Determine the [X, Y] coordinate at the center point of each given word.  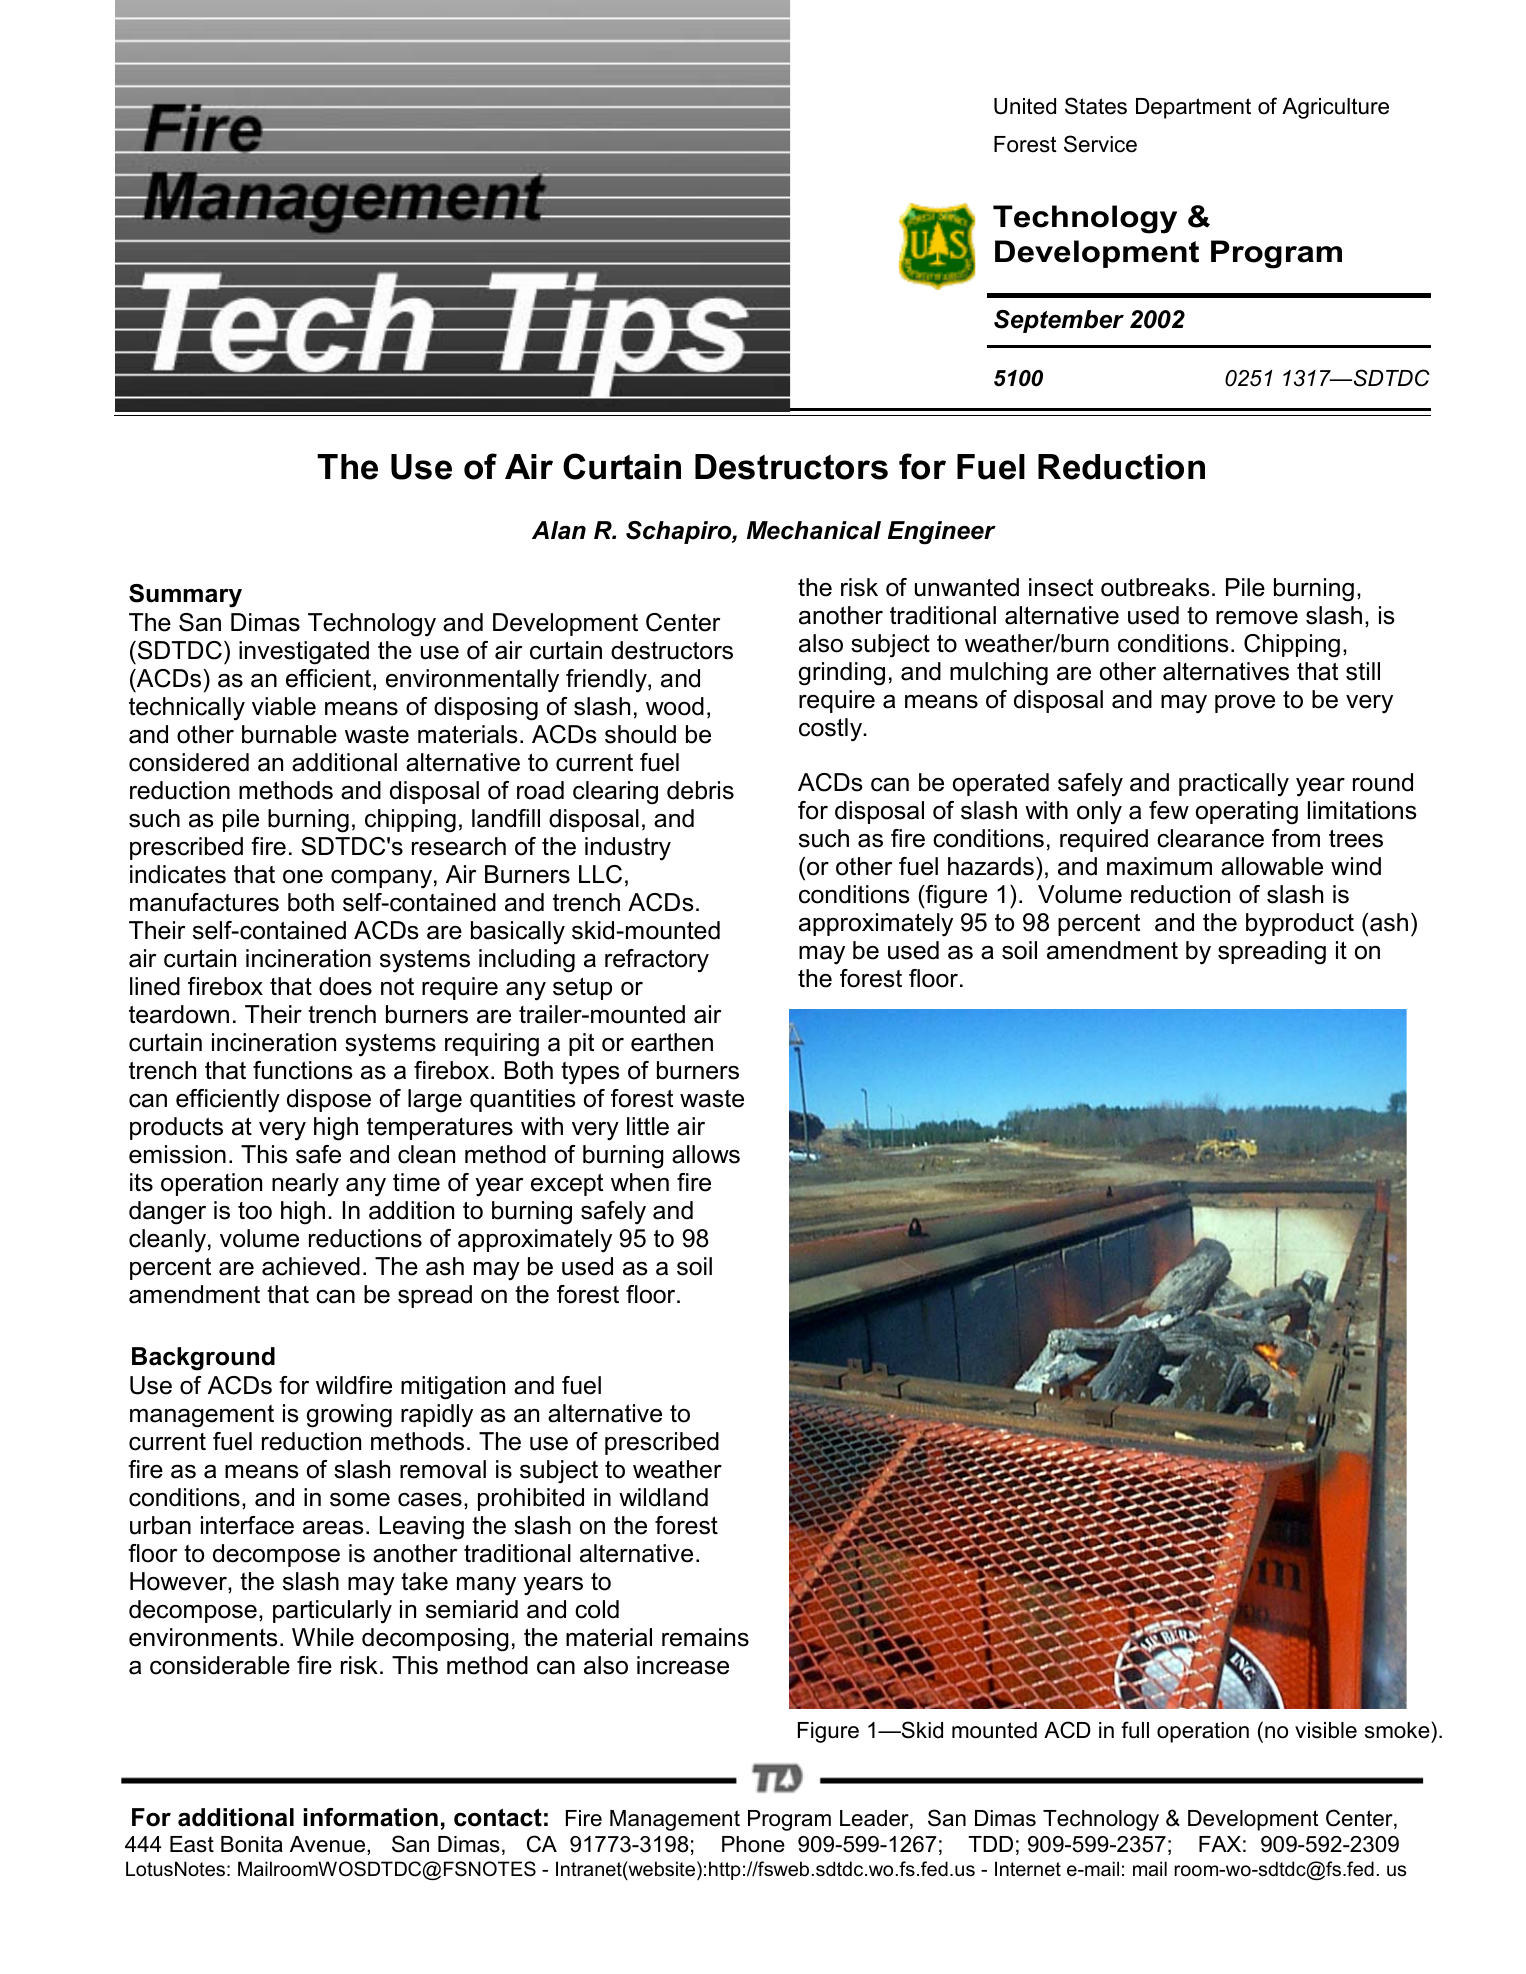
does [345, 986]
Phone [753, 1844]
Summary [185, 596]
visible [1326, 1730]
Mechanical [814, 530]
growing [349, 1416]
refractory [657, 961]
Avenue [329, 1844]
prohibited [531, 1499]
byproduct [1300, 925]
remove [1257, 618]
